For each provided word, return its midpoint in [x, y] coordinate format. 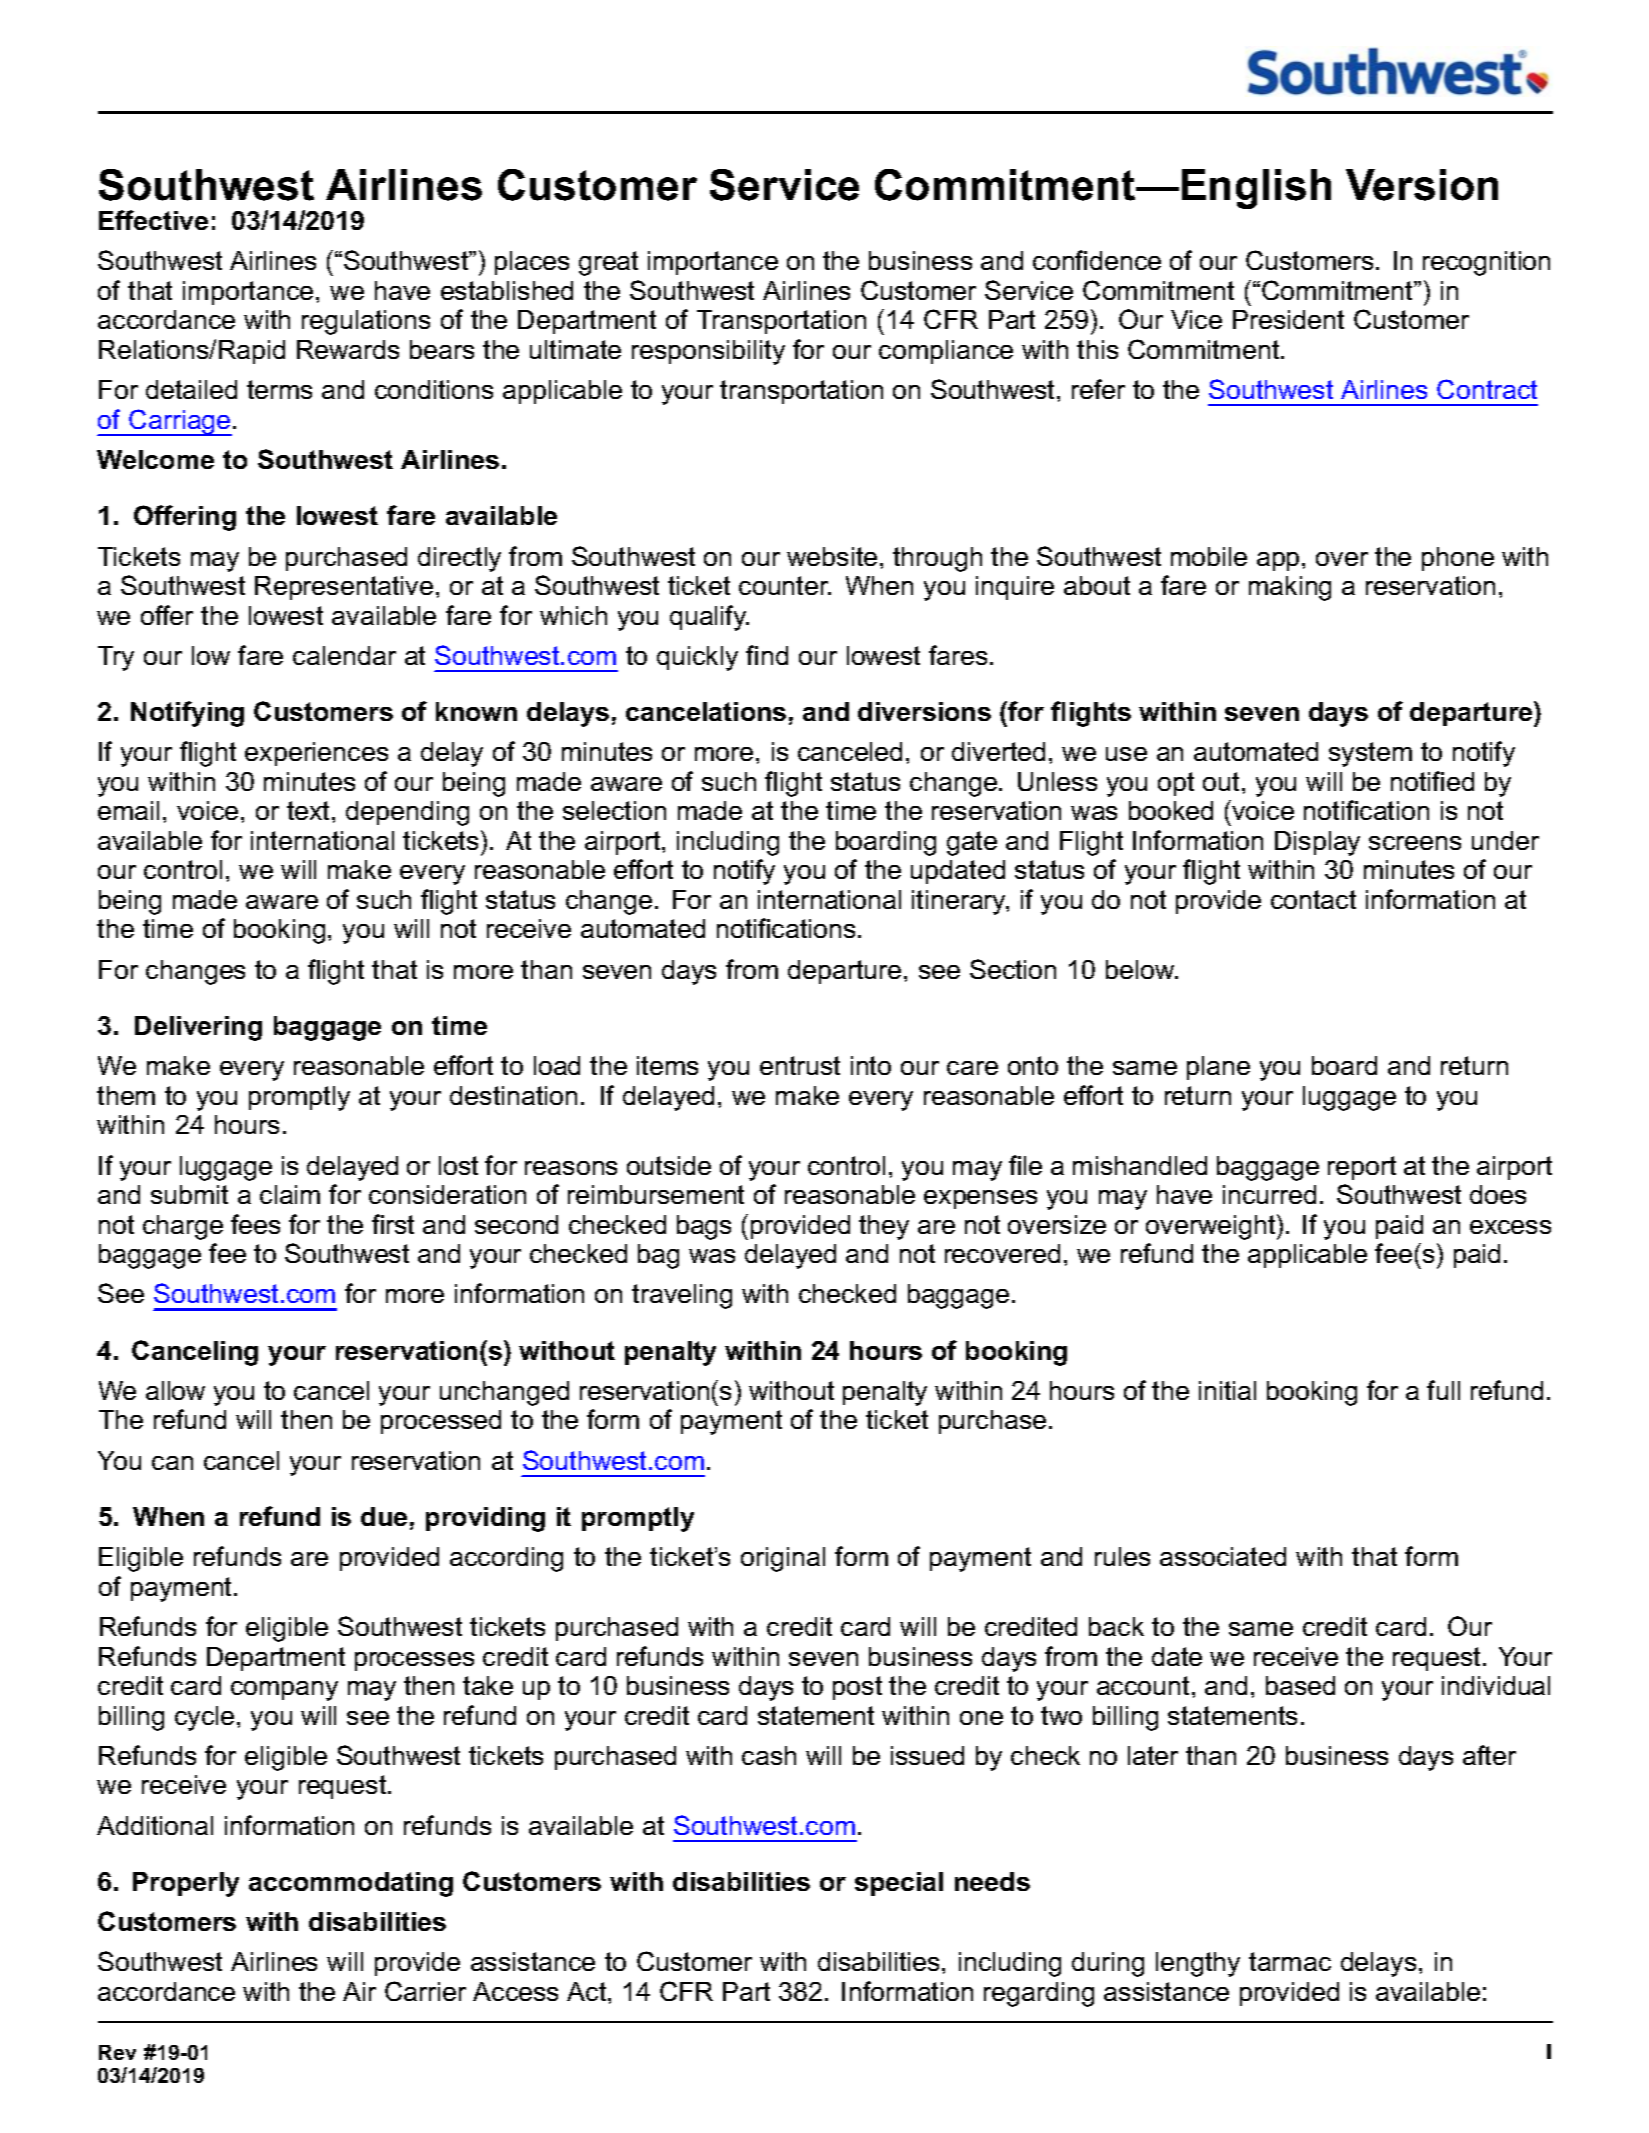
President [1288, 319]
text [310, 810]
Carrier [425, 1991]
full [1443, 1390]
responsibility [708, 352]
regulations [366, 322]
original [783, 1559]
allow [175, 1390]
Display [1317, 843]
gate [972, 843]
